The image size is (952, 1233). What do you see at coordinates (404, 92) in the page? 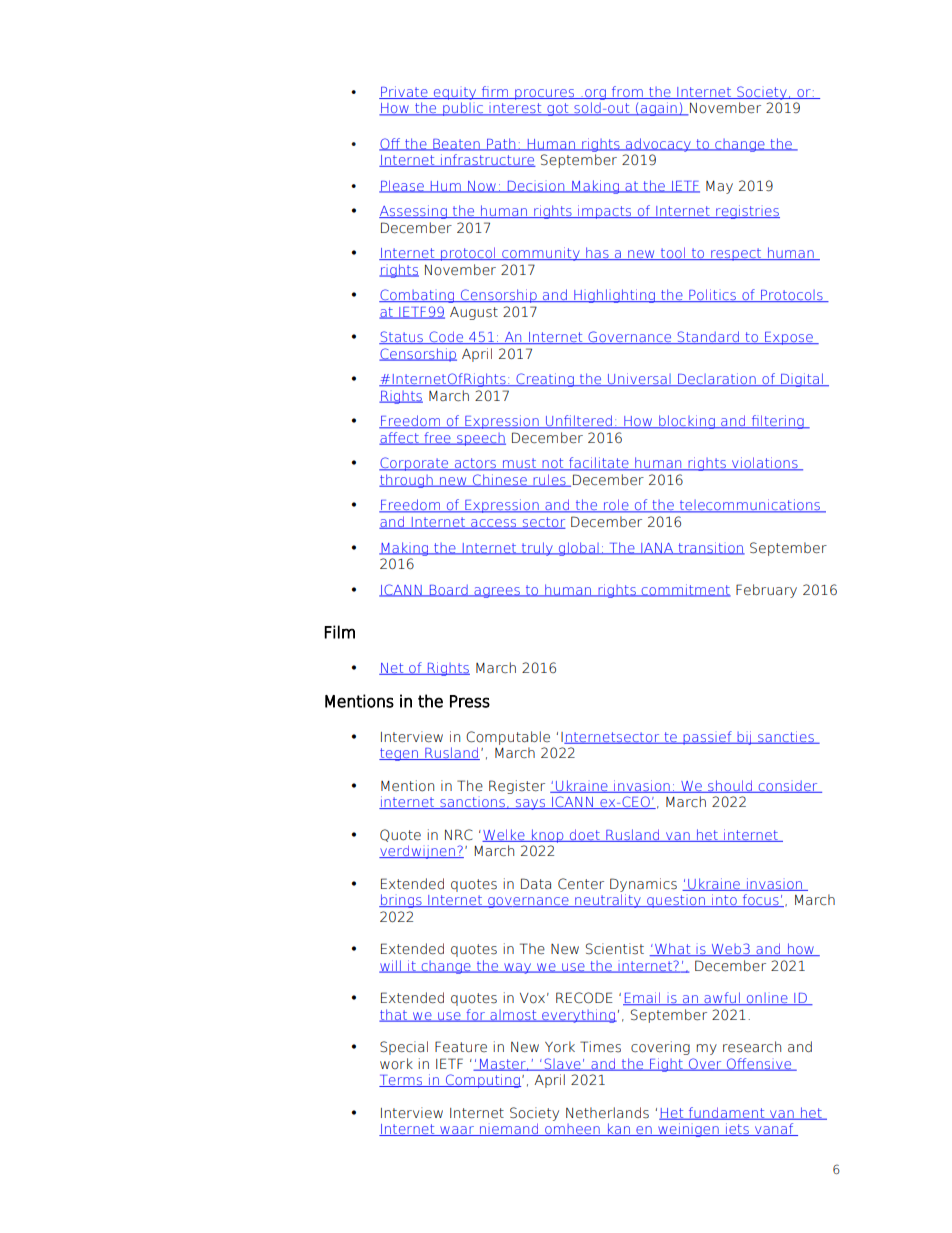
I see `Private` at bounding box center [404, 92].
